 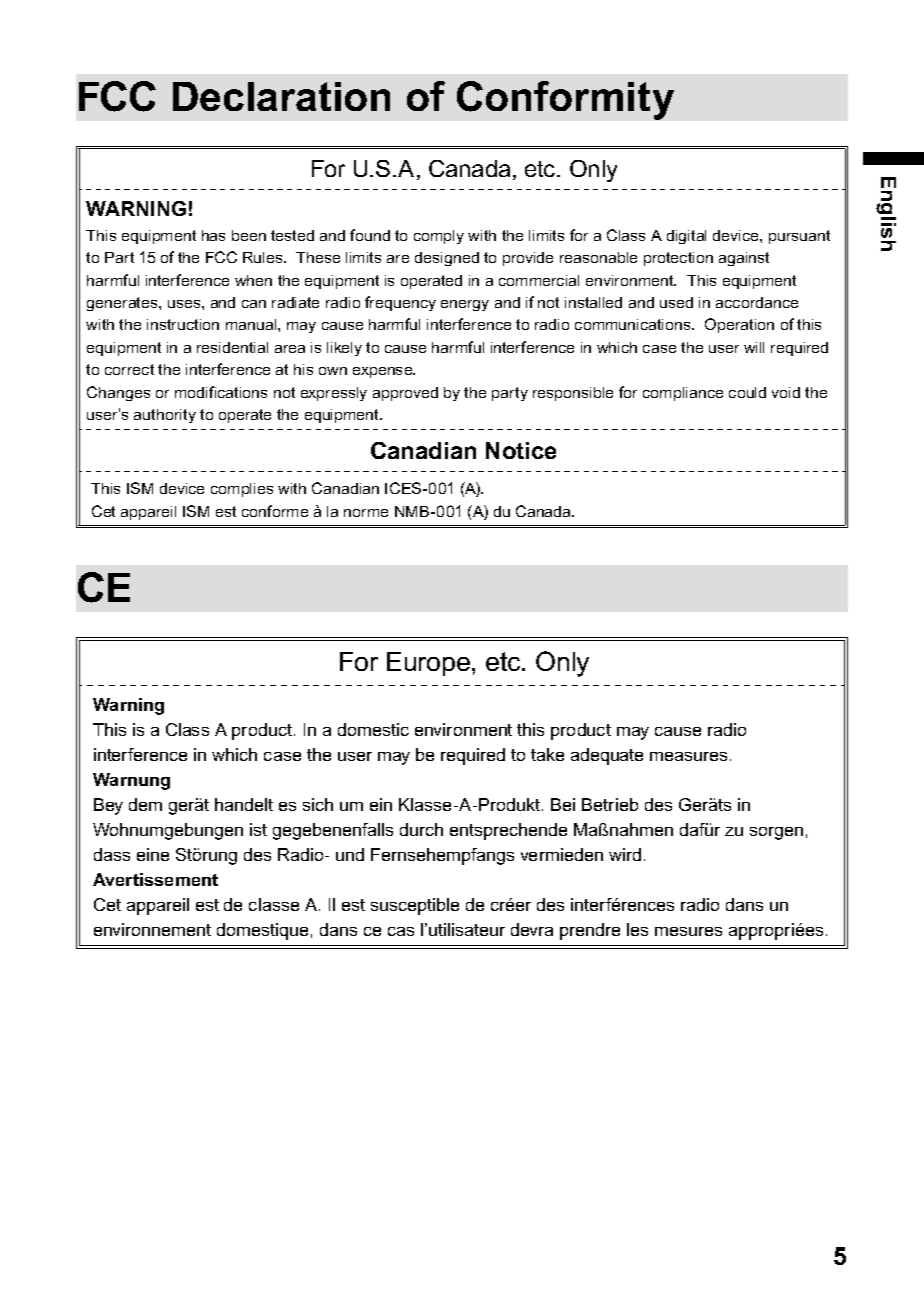 I want to click on Declaration, so click(x=281, y=96).
